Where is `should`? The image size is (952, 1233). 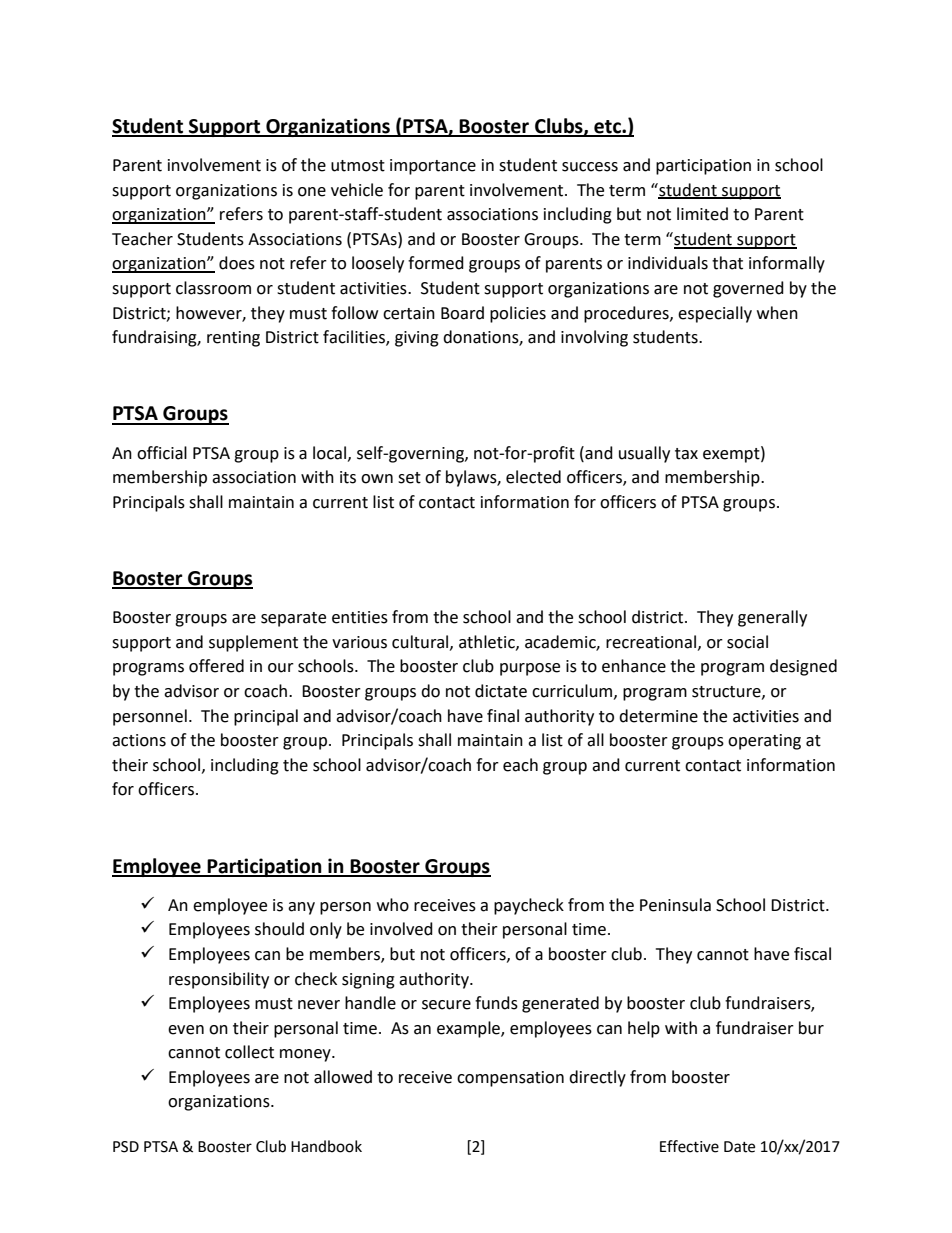 should is located at coordinates (279, 929).
